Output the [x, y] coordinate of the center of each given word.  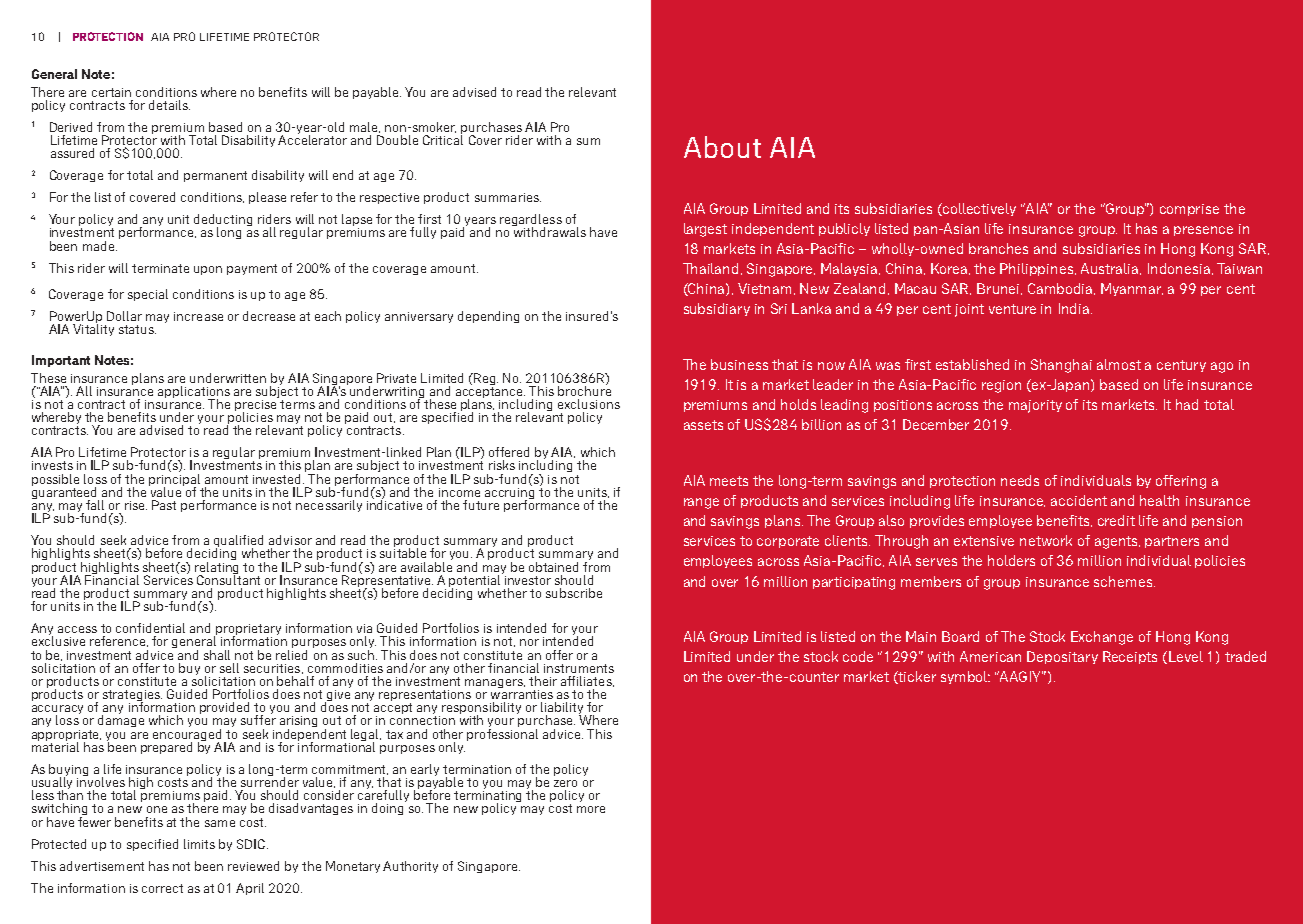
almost [1119, 364]
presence [1203, 231]
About [722, 147]
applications [194, 393]
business [739, 364]
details [169, 105]
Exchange [1102, 638]
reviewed [253, 866]
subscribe [574, 593]
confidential [150, 628]
